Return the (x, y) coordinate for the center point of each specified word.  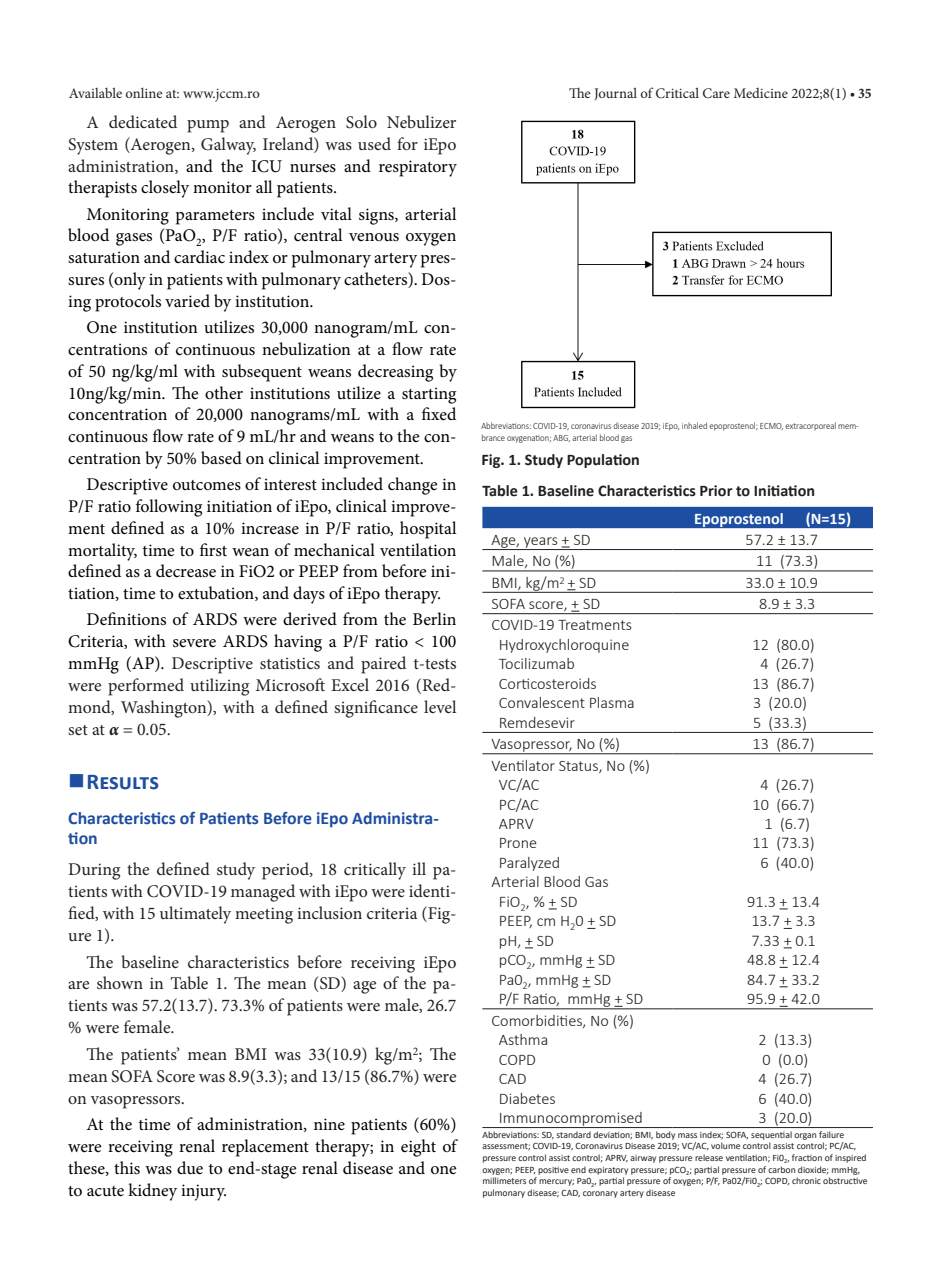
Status (579, 767)
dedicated (143, 121)
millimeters (504, 1180)
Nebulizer (421, 121)
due (190, 1168)
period (286, 871)
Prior (716, 491)
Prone (518, 843)
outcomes (207, 485)
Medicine (761, 93)
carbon (781, 1169)
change (413, 486)
